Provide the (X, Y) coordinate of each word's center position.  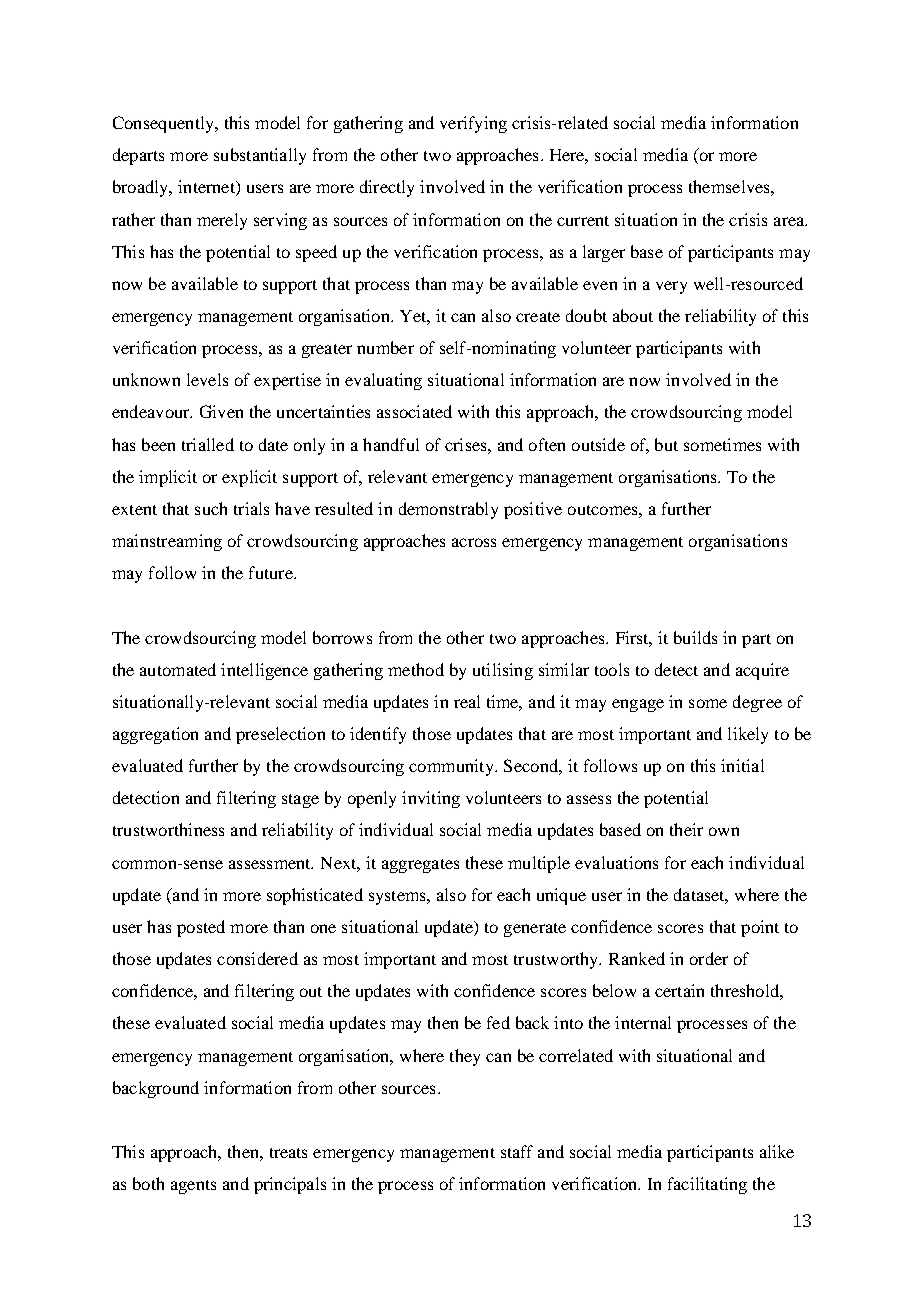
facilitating (707, 1185)
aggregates (420, 866)
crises (467, 444)
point (760, 928)
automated (178, 669)
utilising (503, 671)
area (790, 221)
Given (221, 411)
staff (517, 1151)
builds (695, 637)
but (666, 444)
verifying (473, 124)
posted (201, 928)
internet (207, 188)
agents (193, 1187)
